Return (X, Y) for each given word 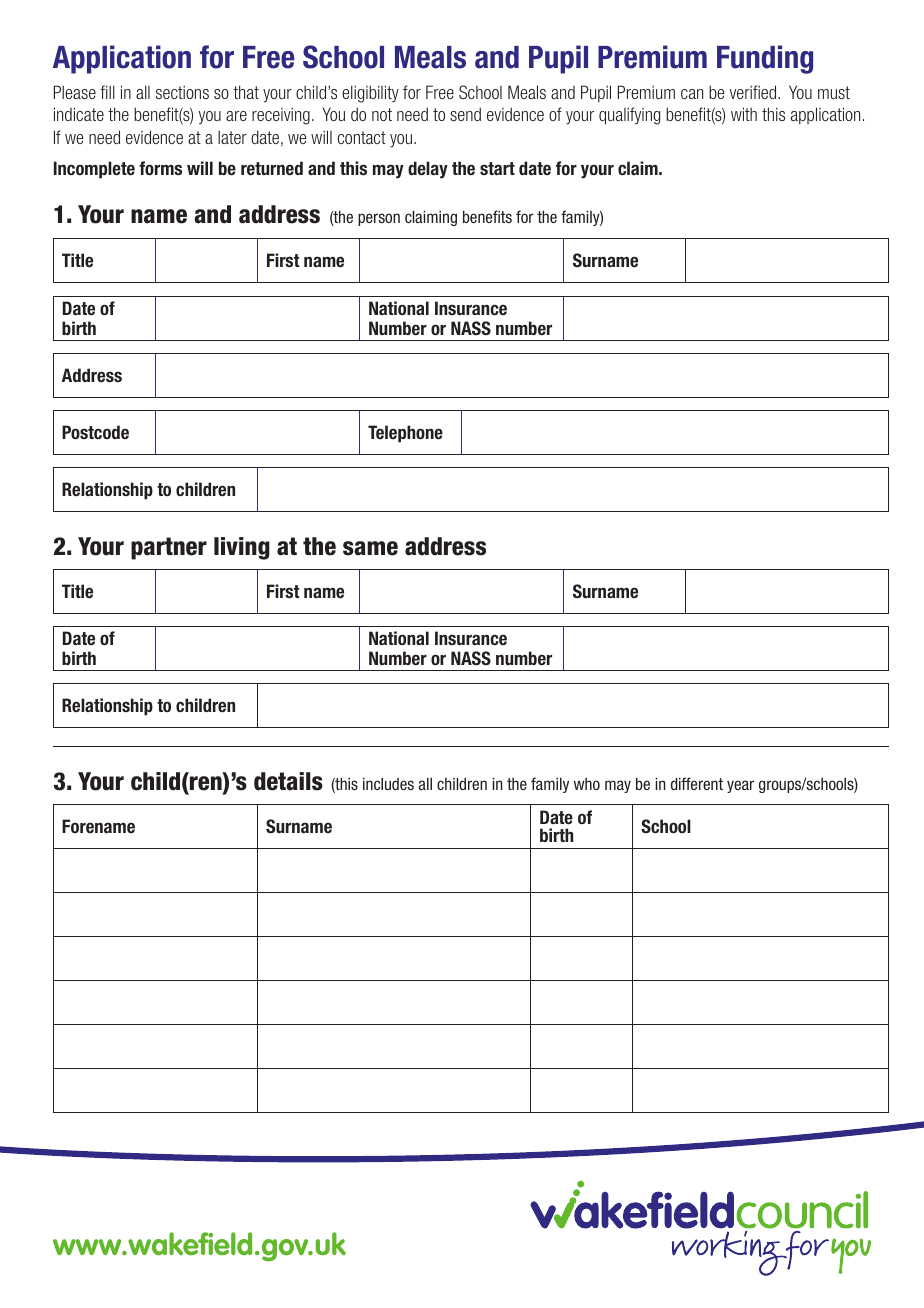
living (242, 548)
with (744, 114)
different (697, 783)
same (370, 548)
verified (754, 92)
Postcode (95, 432)
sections (182, 92)
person (379, 219)
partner (169, 548)
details (288, 781)
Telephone (405, 434)
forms (160, 168)
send (465, 114)
